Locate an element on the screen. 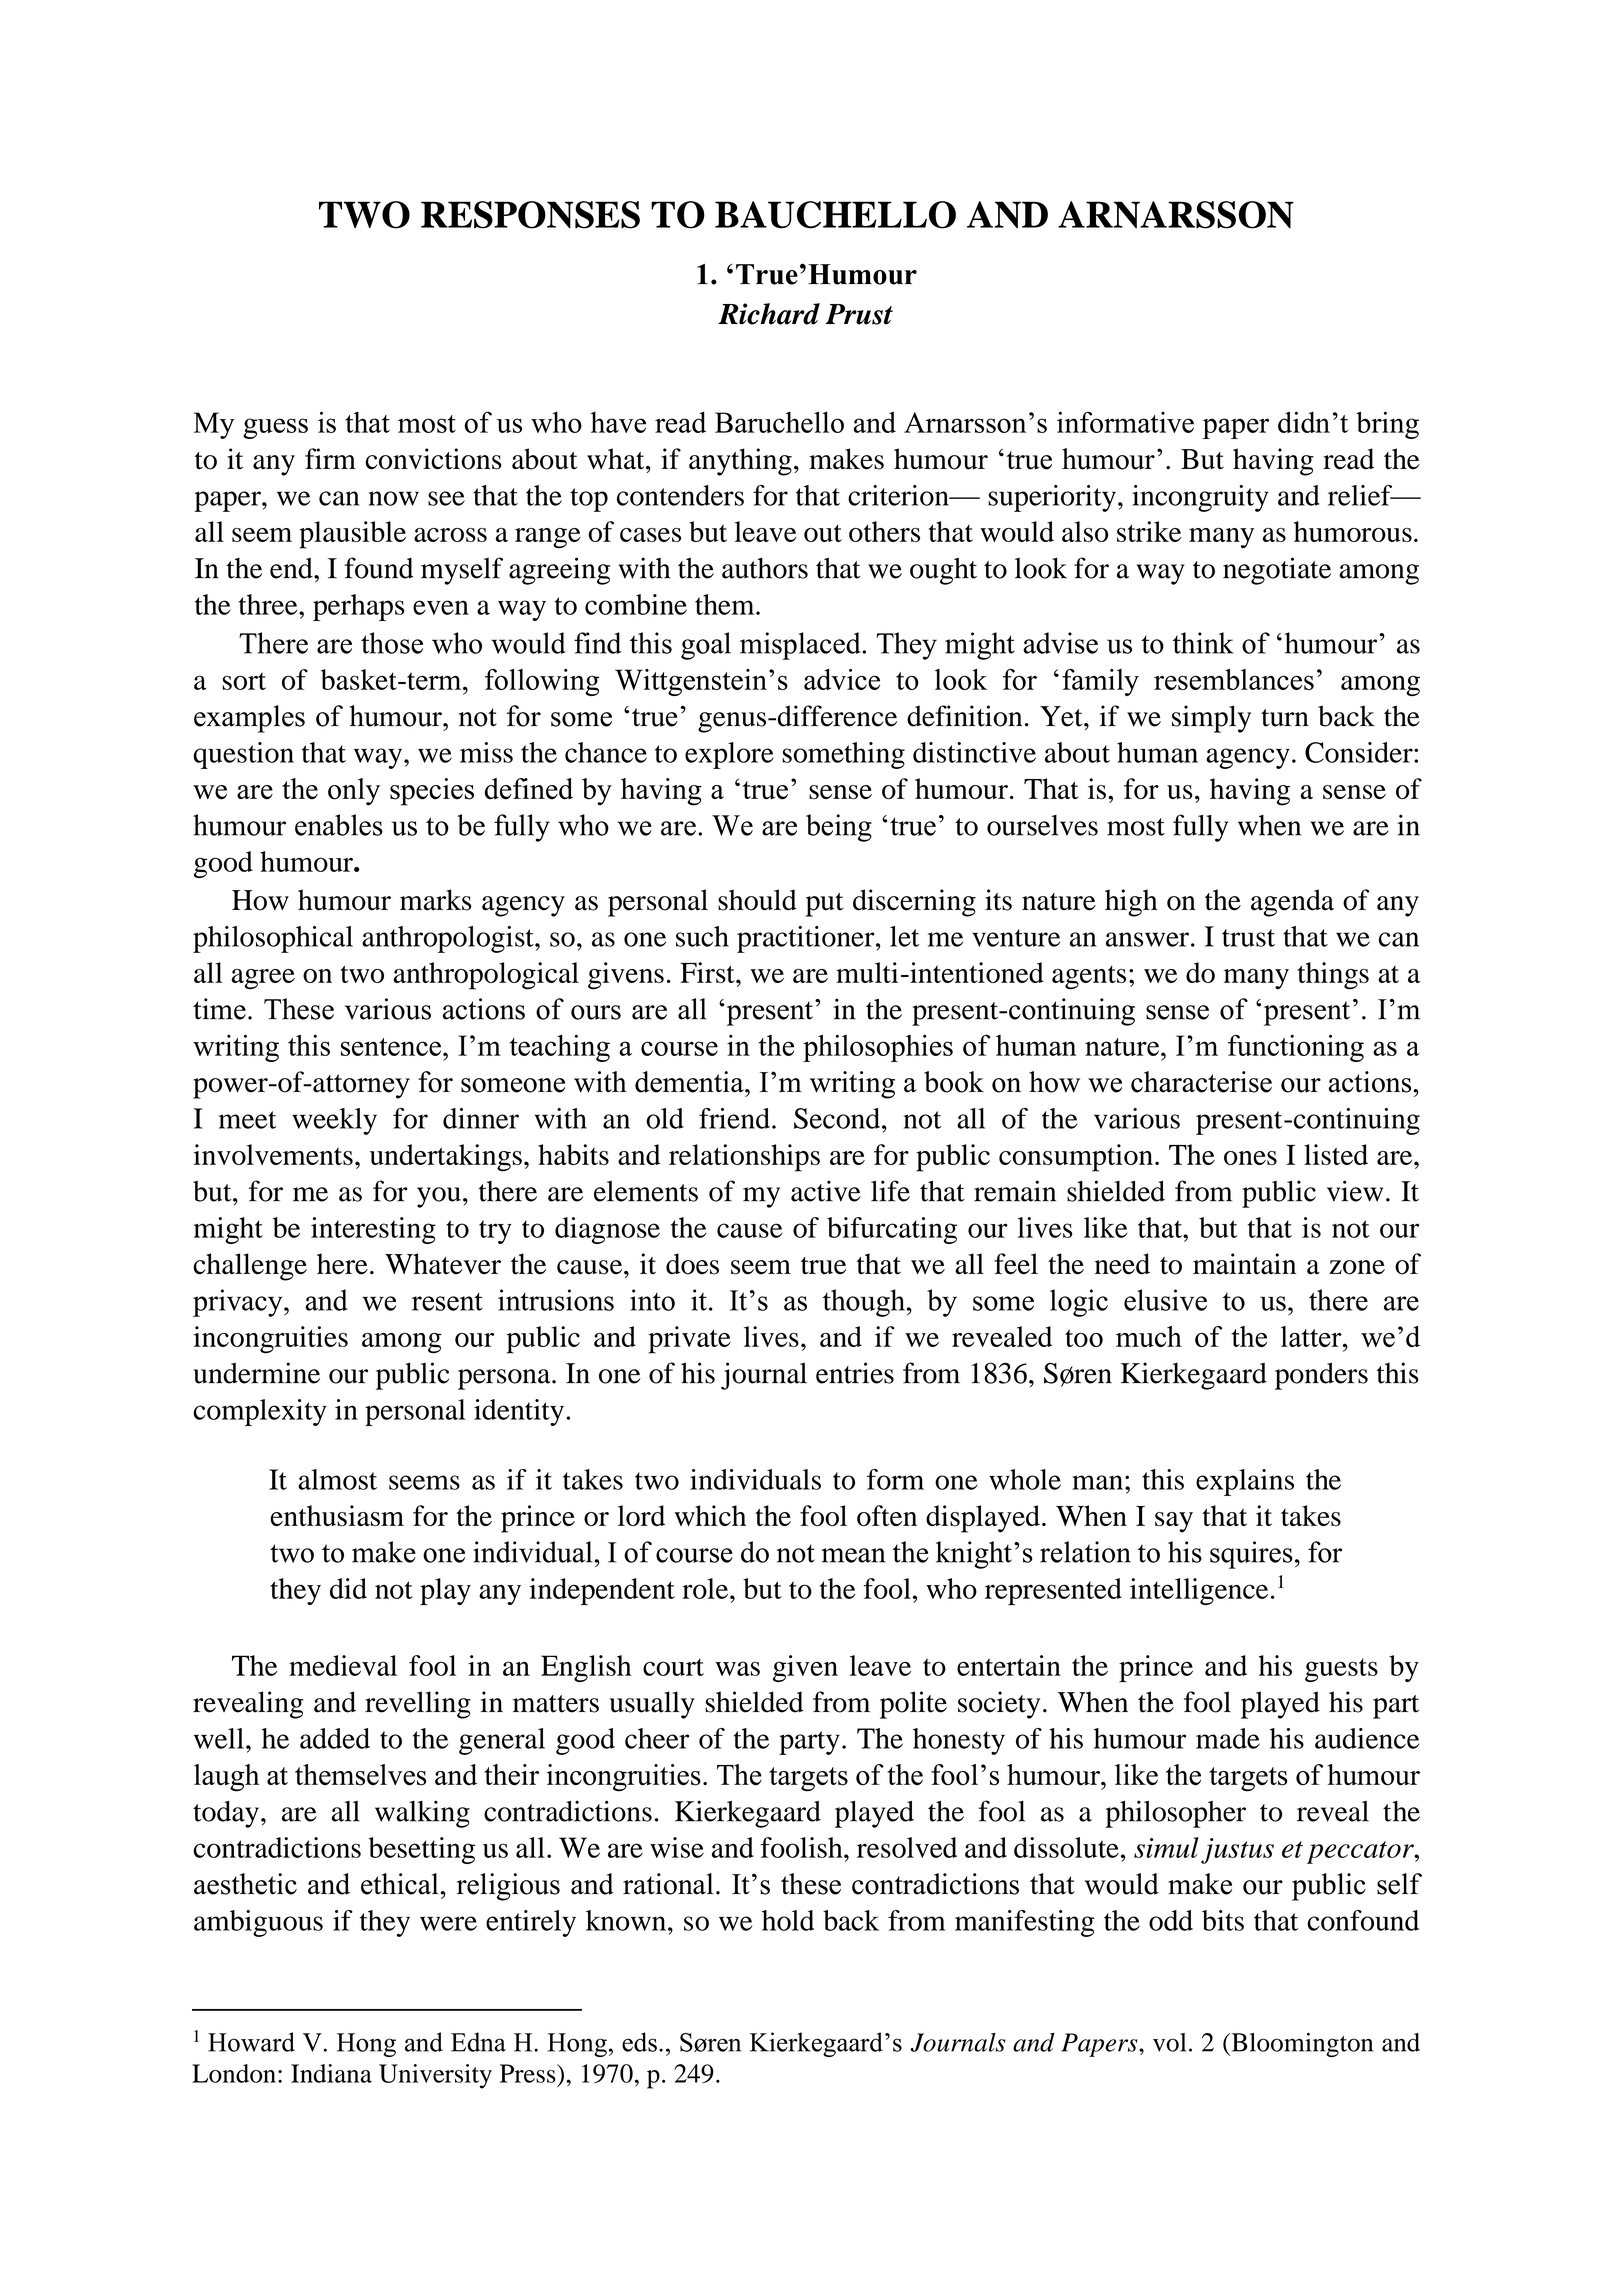  hold is located at coordinates (788, 1920).
